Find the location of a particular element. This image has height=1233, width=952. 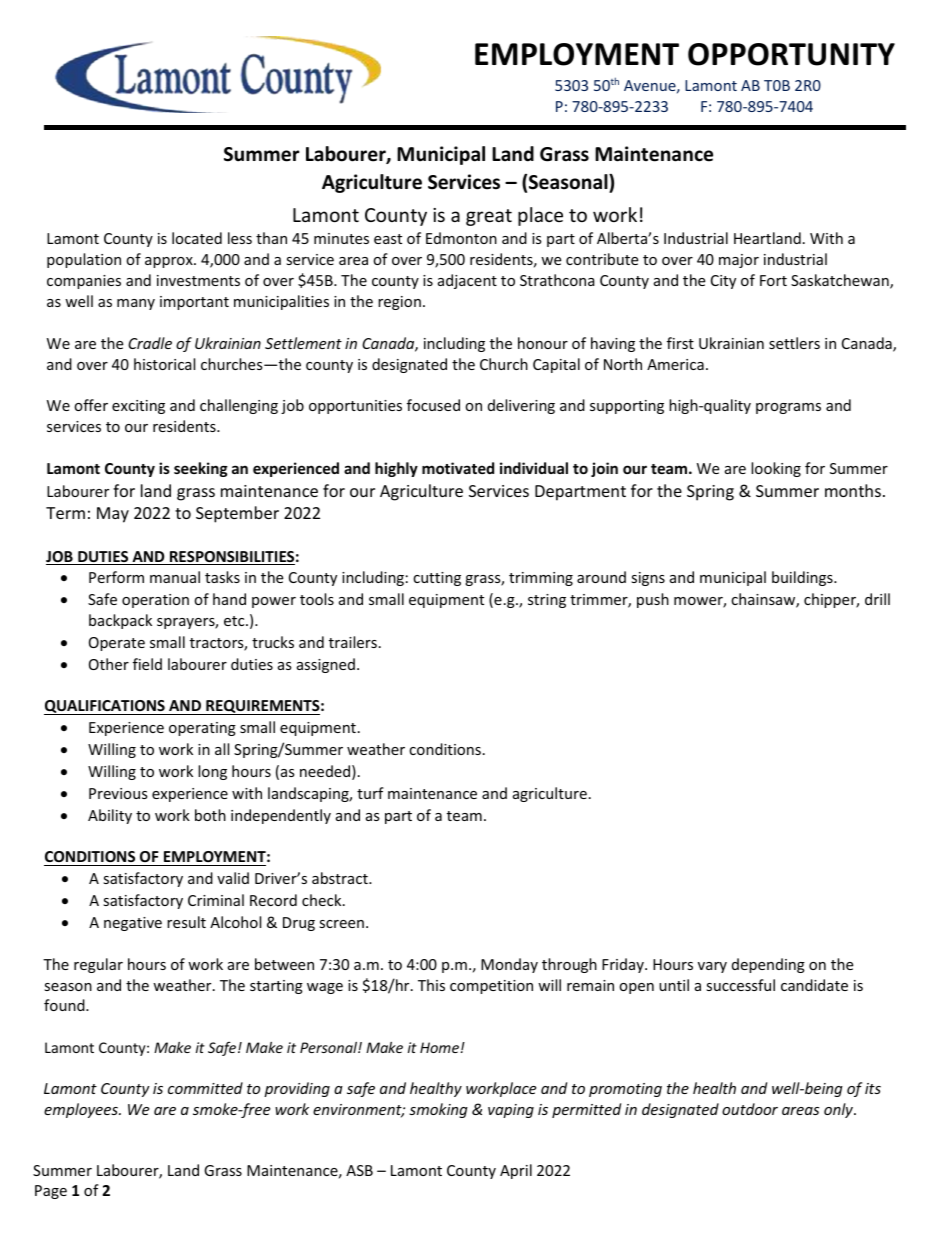

employees is located at coordinates (82, 1110).
